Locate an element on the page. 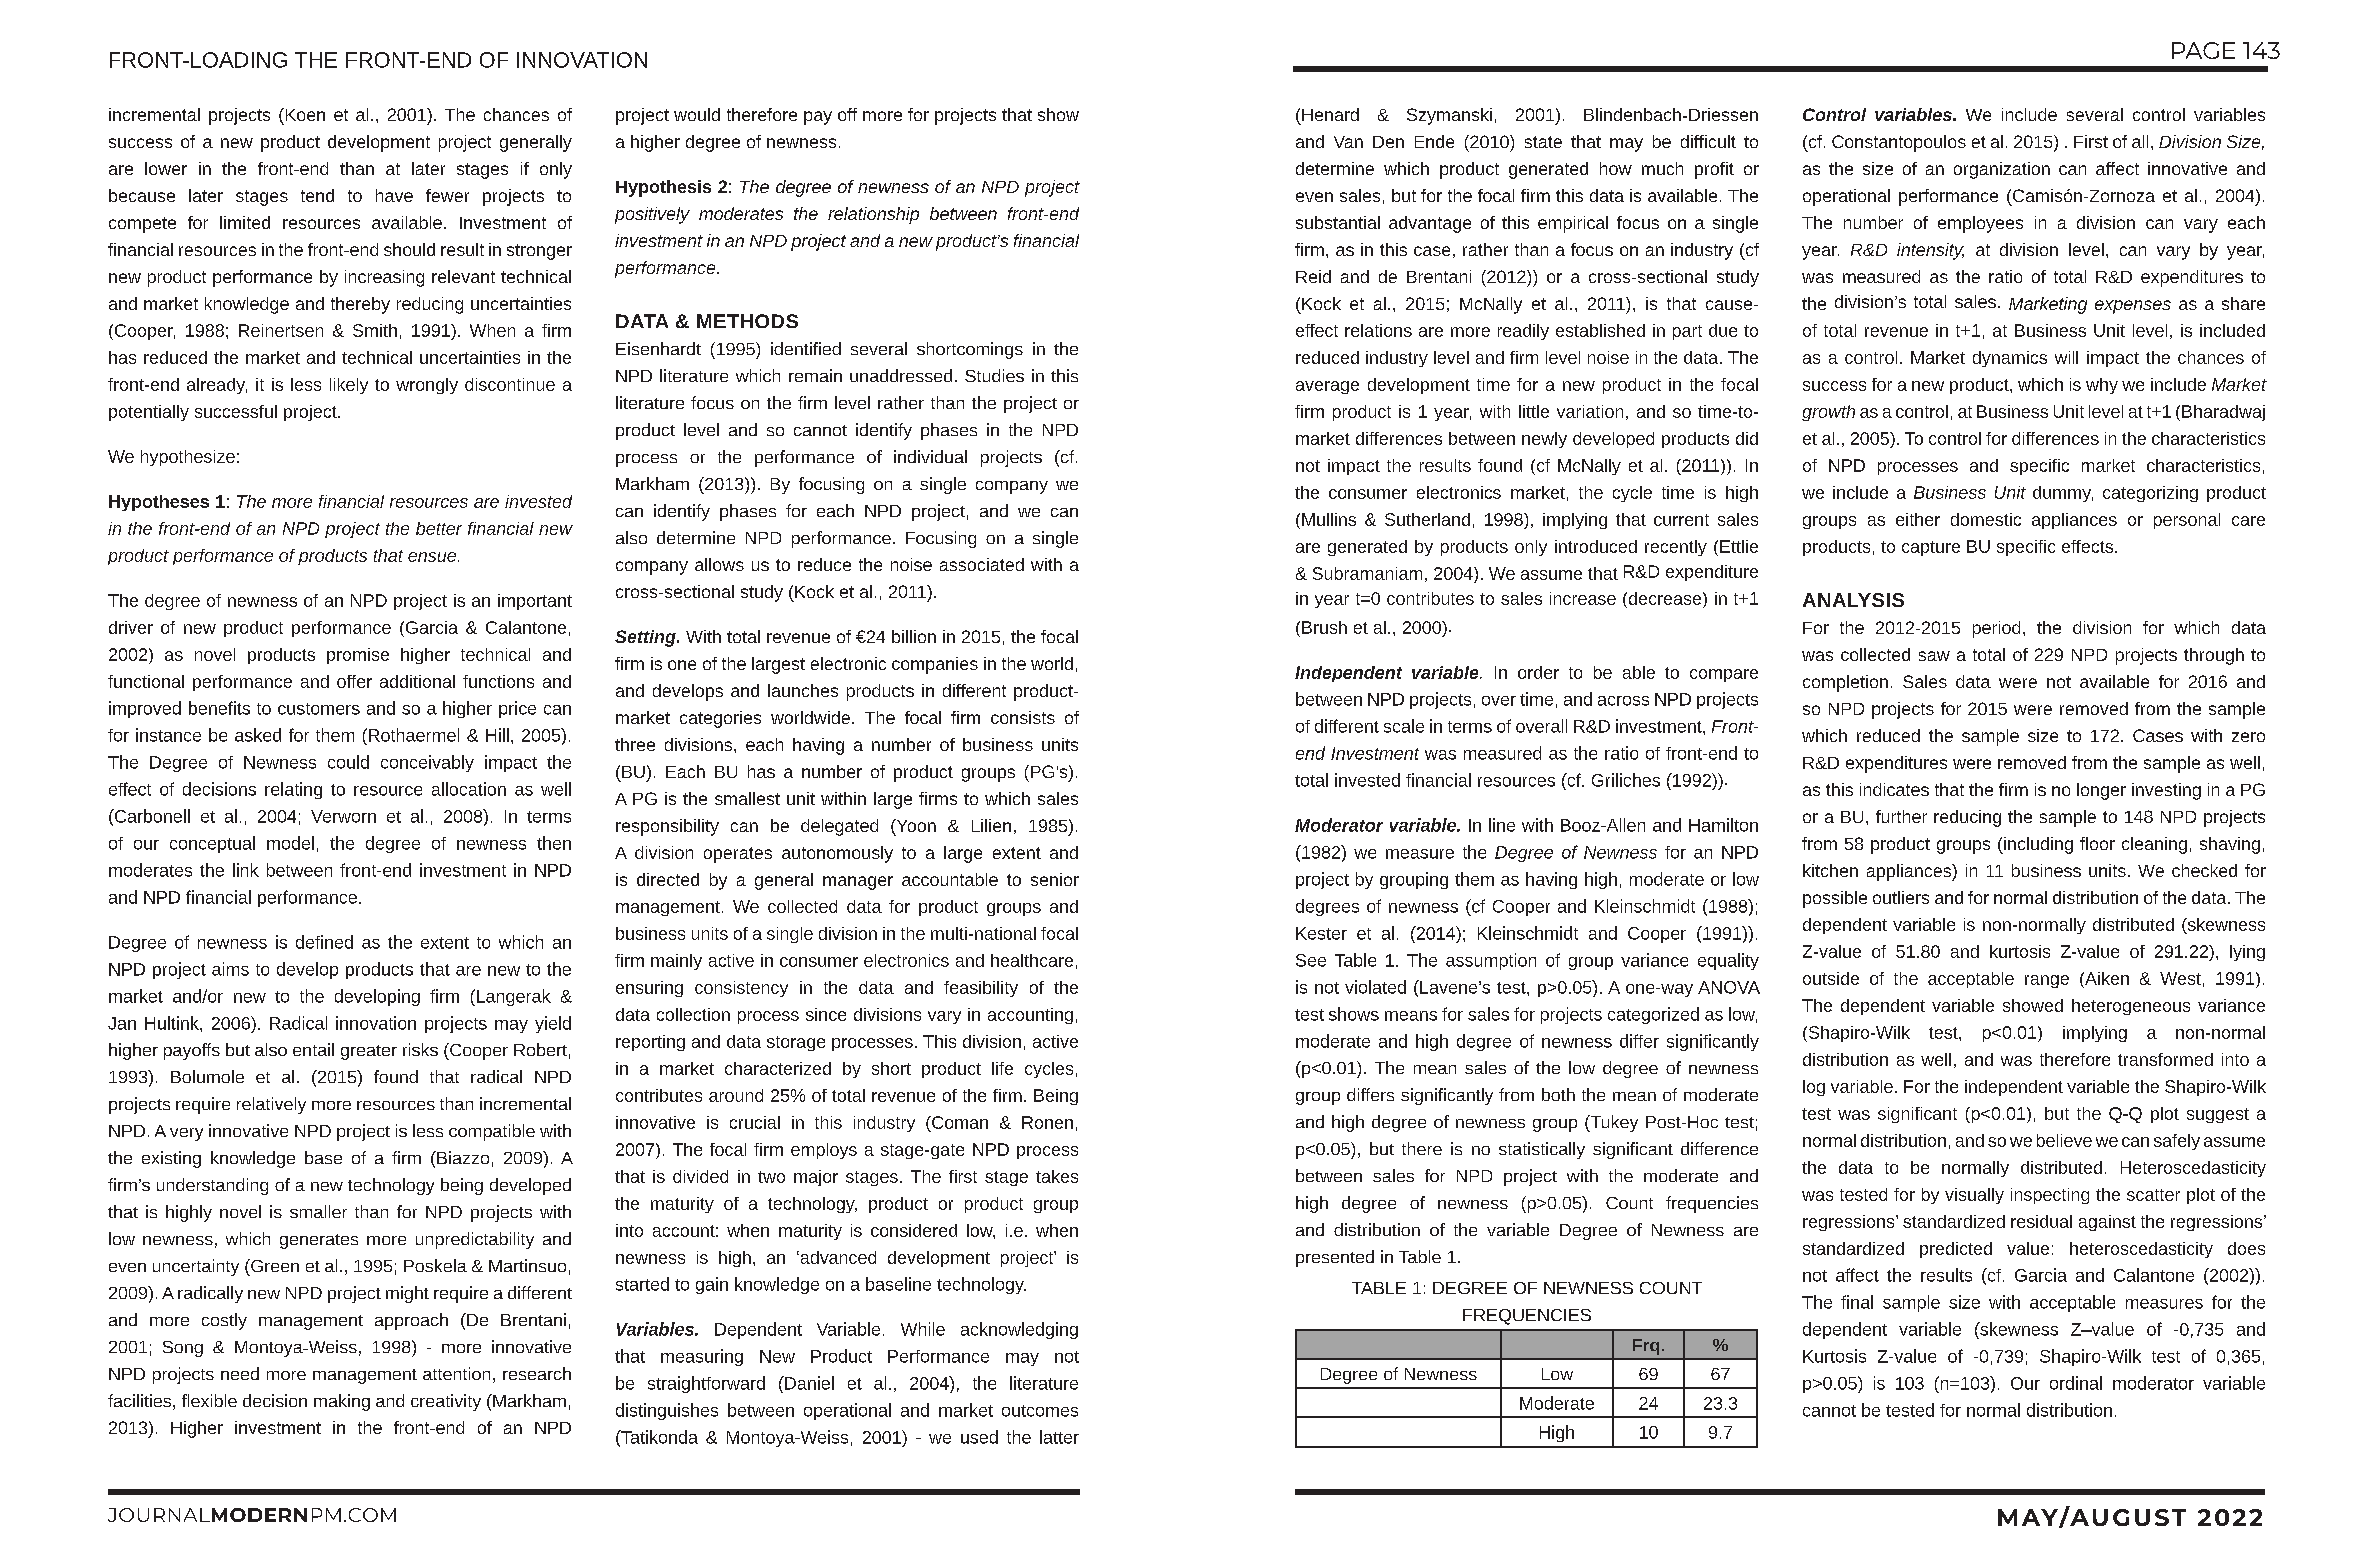 The width and height of the page is (2374, 1557). consists is located at coordinates (1023, 717).
